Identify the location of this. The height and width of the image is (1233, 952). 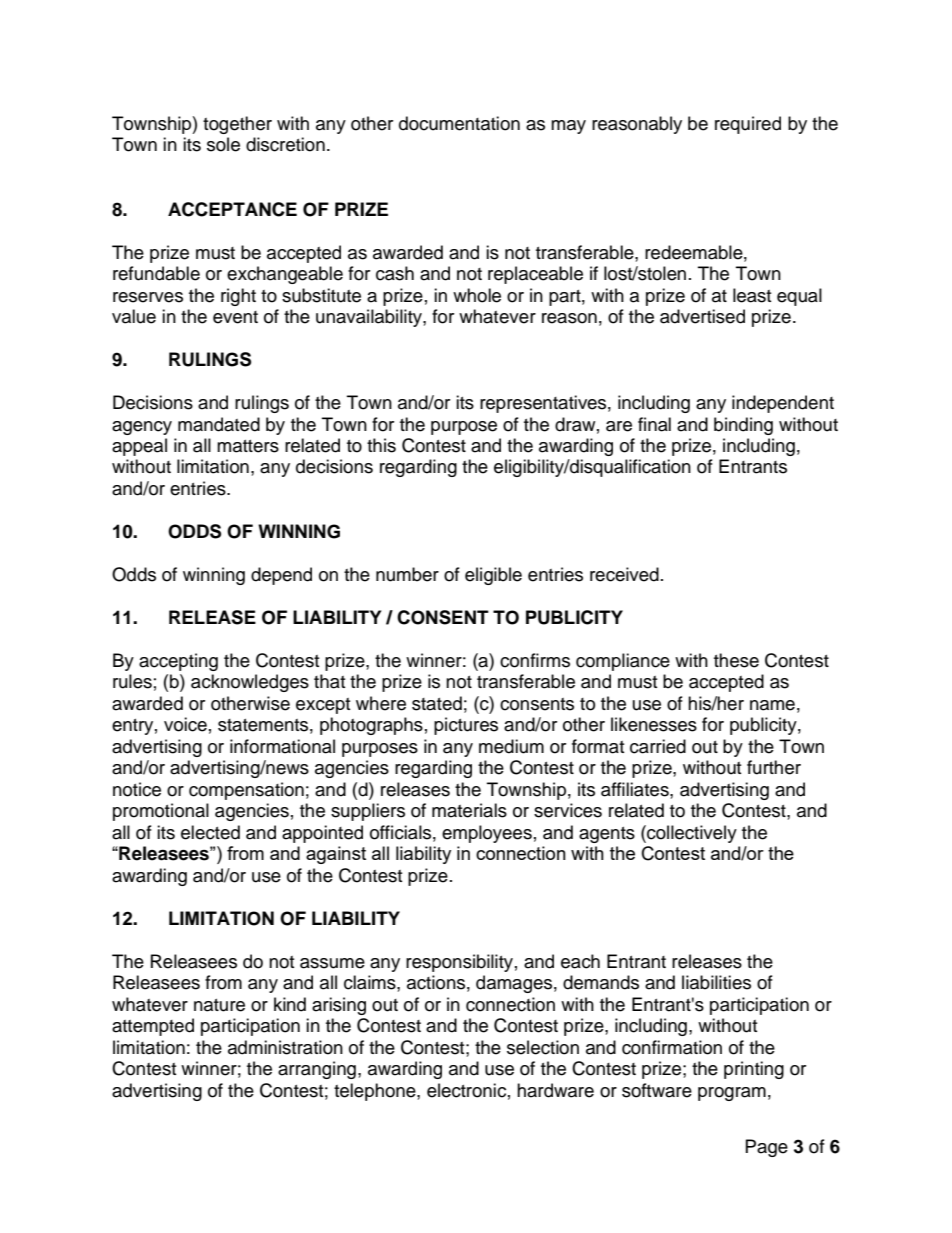
(381, 445).
